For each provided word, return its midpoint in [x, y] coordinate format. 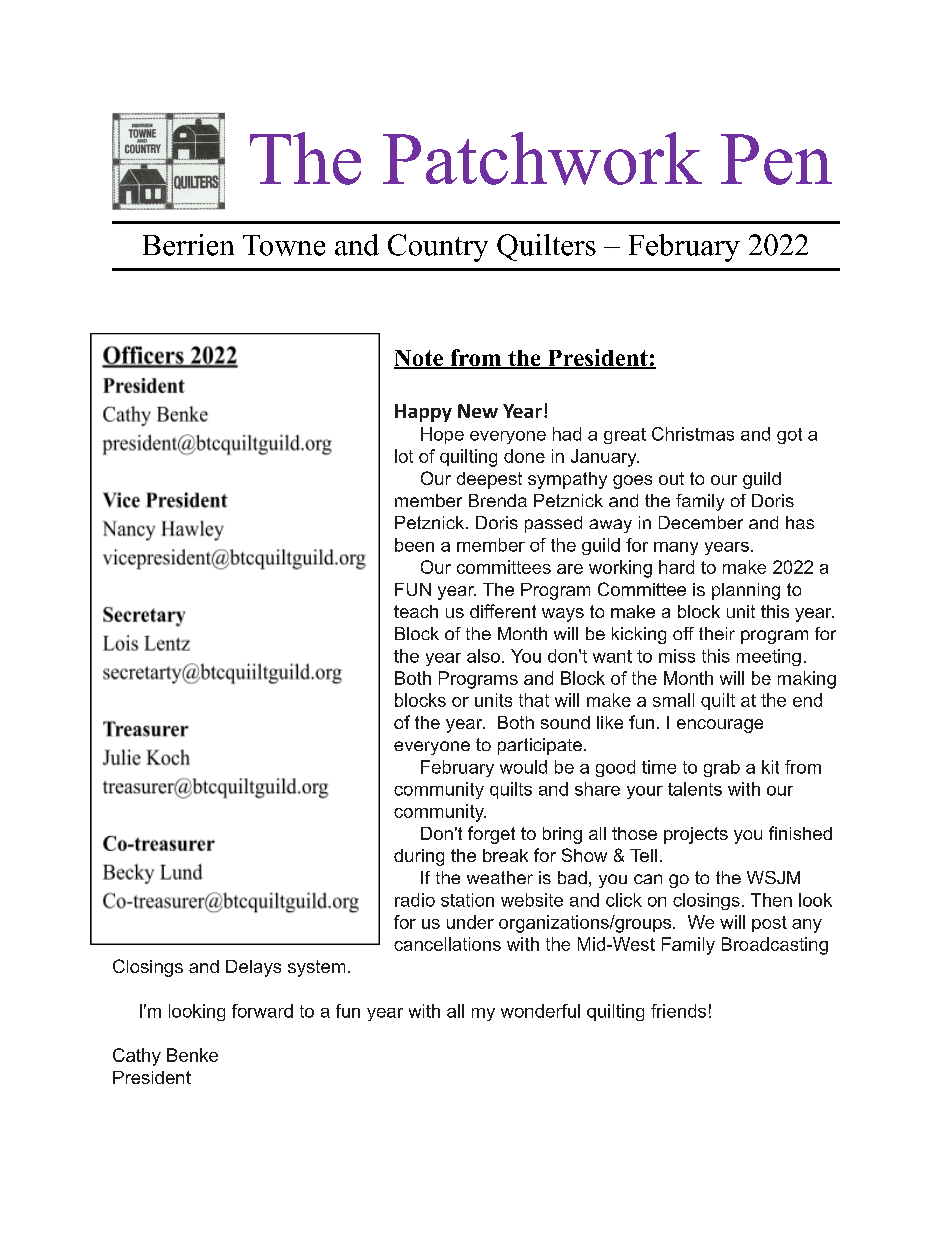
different [503, 611]
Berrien [188, 245]
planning [746, 591]
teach [416, 611]
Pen [776, 159]
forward [262, 1011]
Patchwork [542, 158]
